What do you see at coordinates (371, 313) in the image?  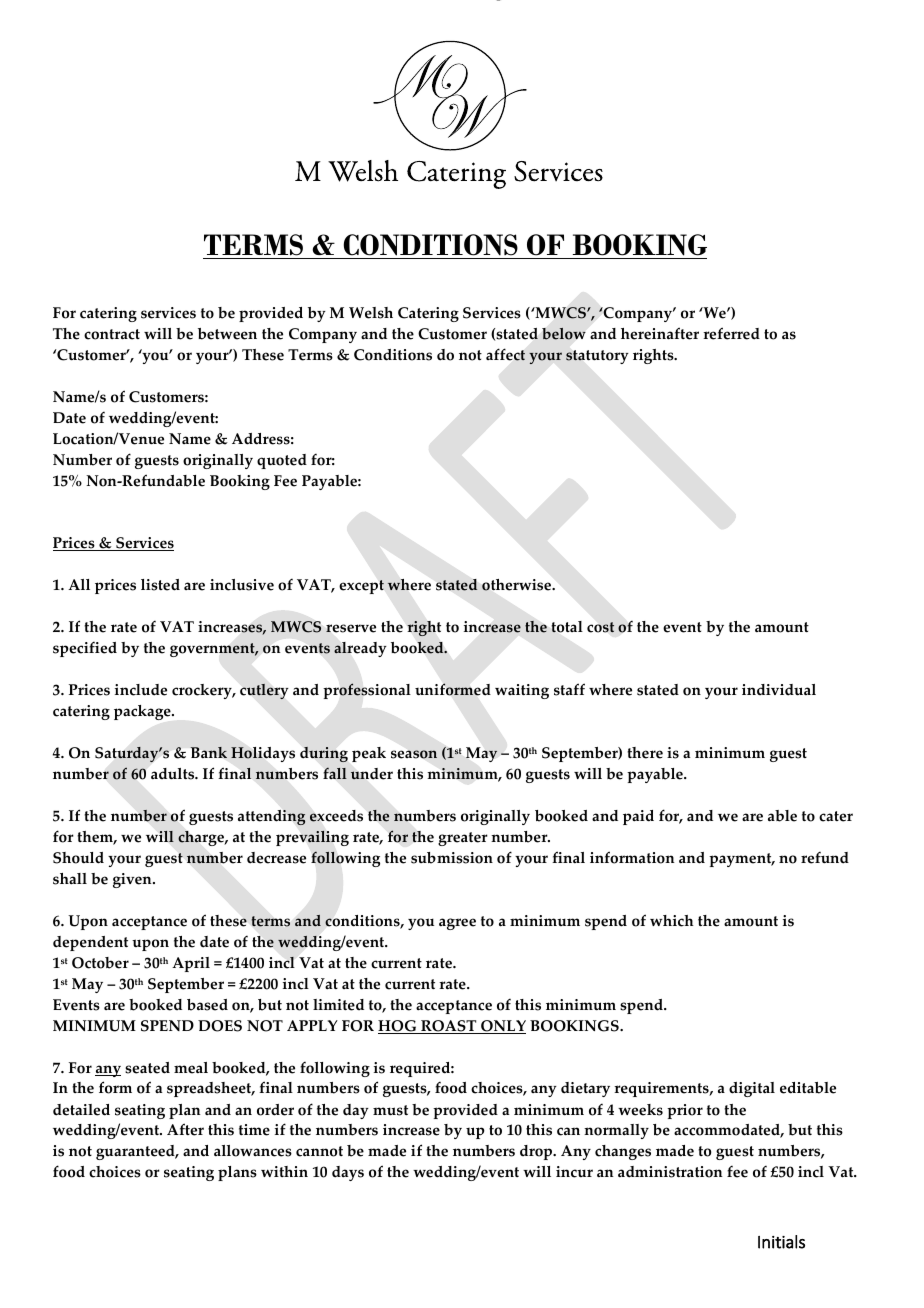 I see `Welsh` at bounding box center [371, 313].
